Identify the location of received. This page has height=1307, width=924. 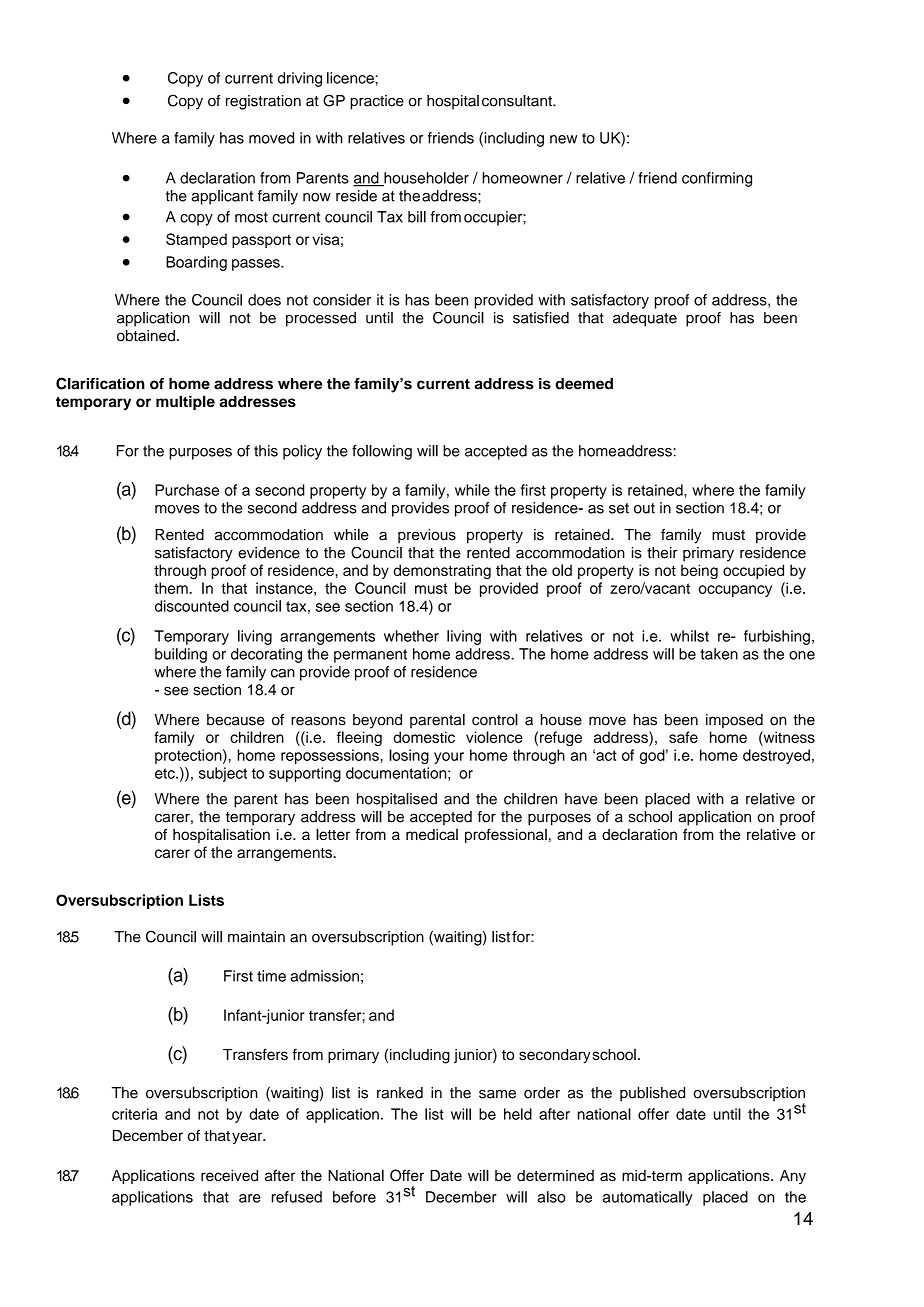
(229, 1175).
